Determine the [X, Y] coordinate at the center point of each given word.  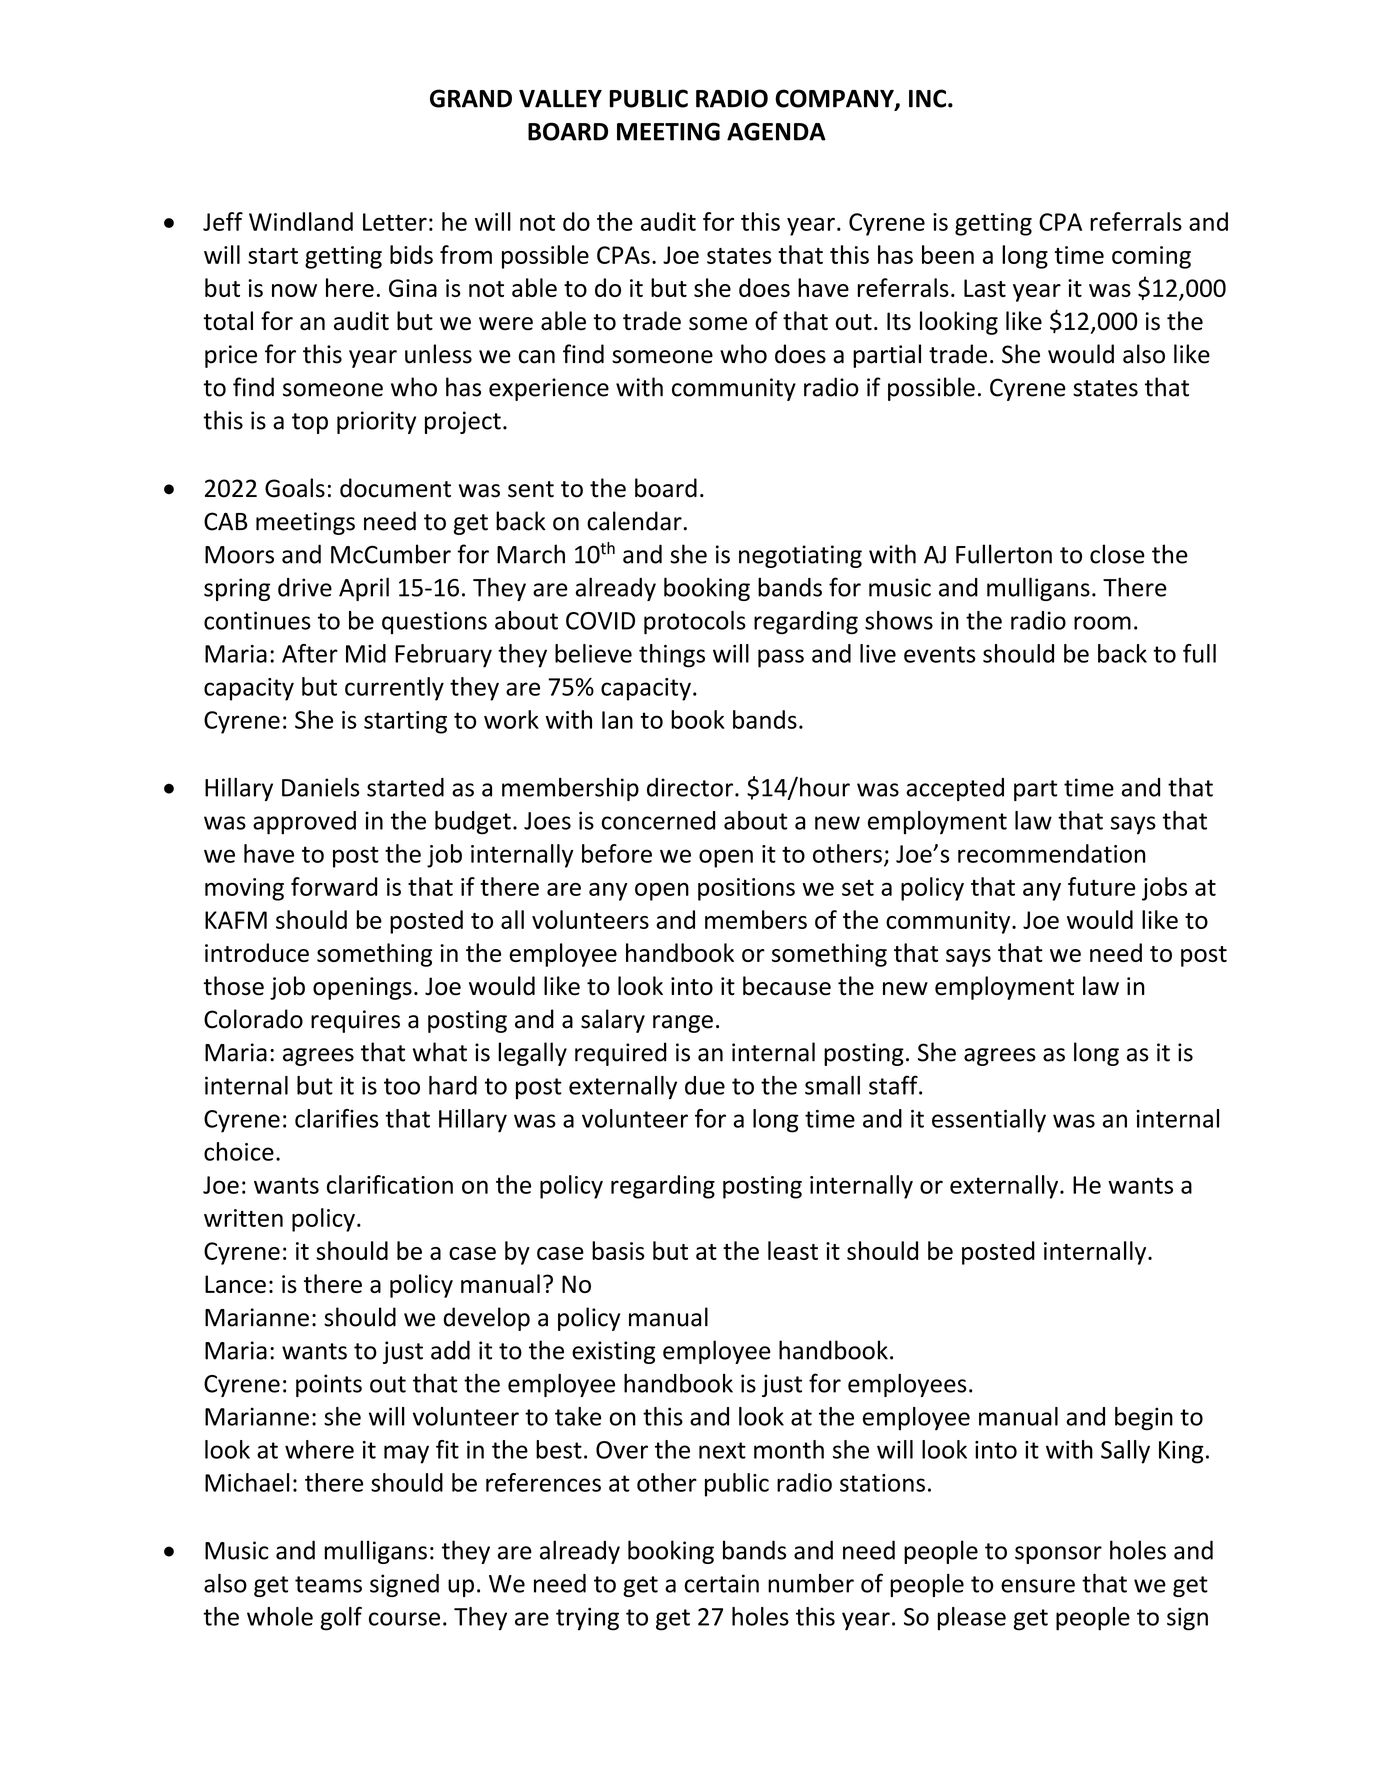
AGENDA [776, 131]
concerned [658, 820]
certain [721, 1583]
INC [929, 98]
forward [334, 886]
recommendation [1051, 853]
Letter [395, 222]
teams [328, 1584]
